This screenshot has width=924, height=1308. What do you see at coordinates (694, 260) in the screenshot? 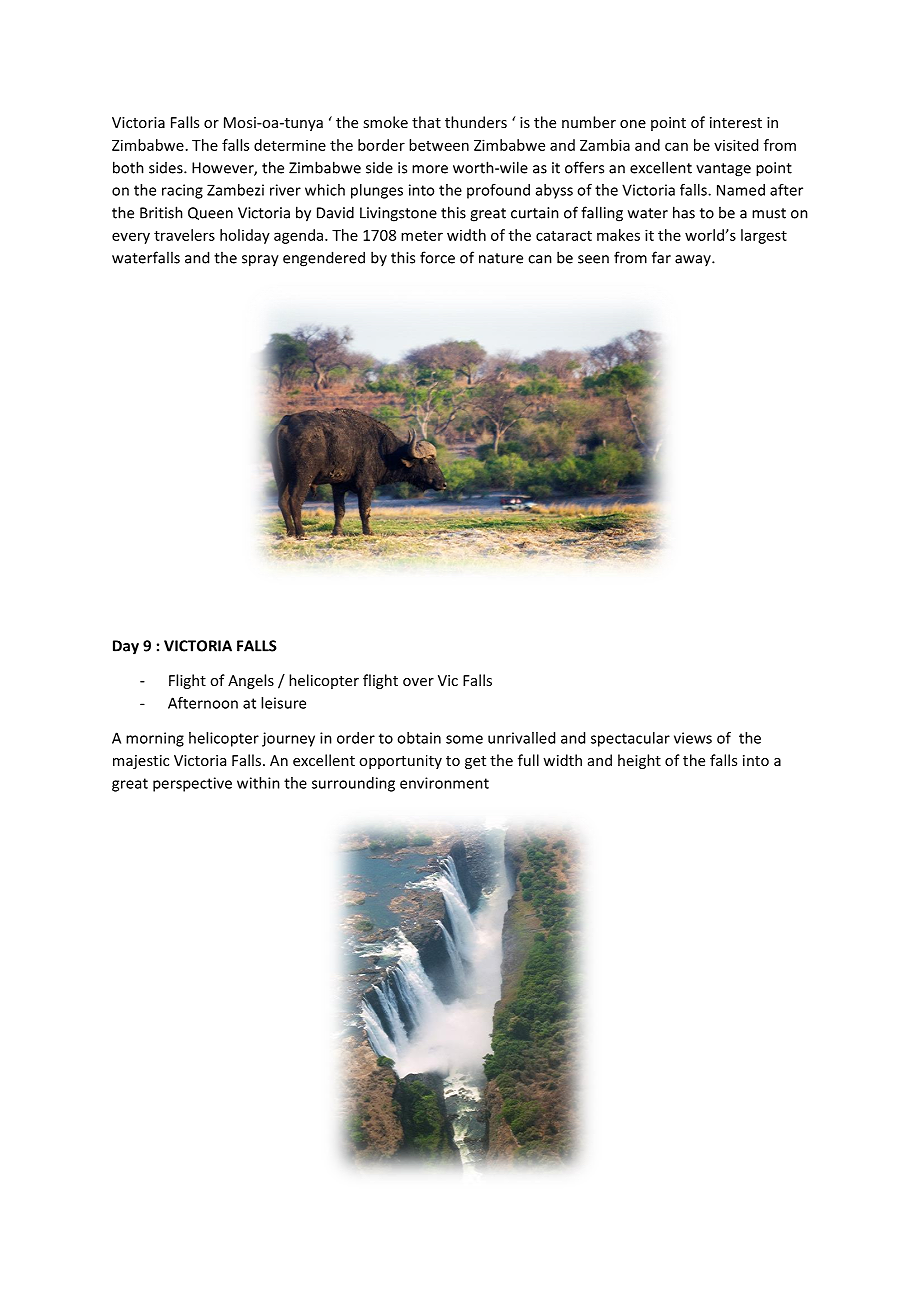
I see `away` at bounding box center [694, 260].
